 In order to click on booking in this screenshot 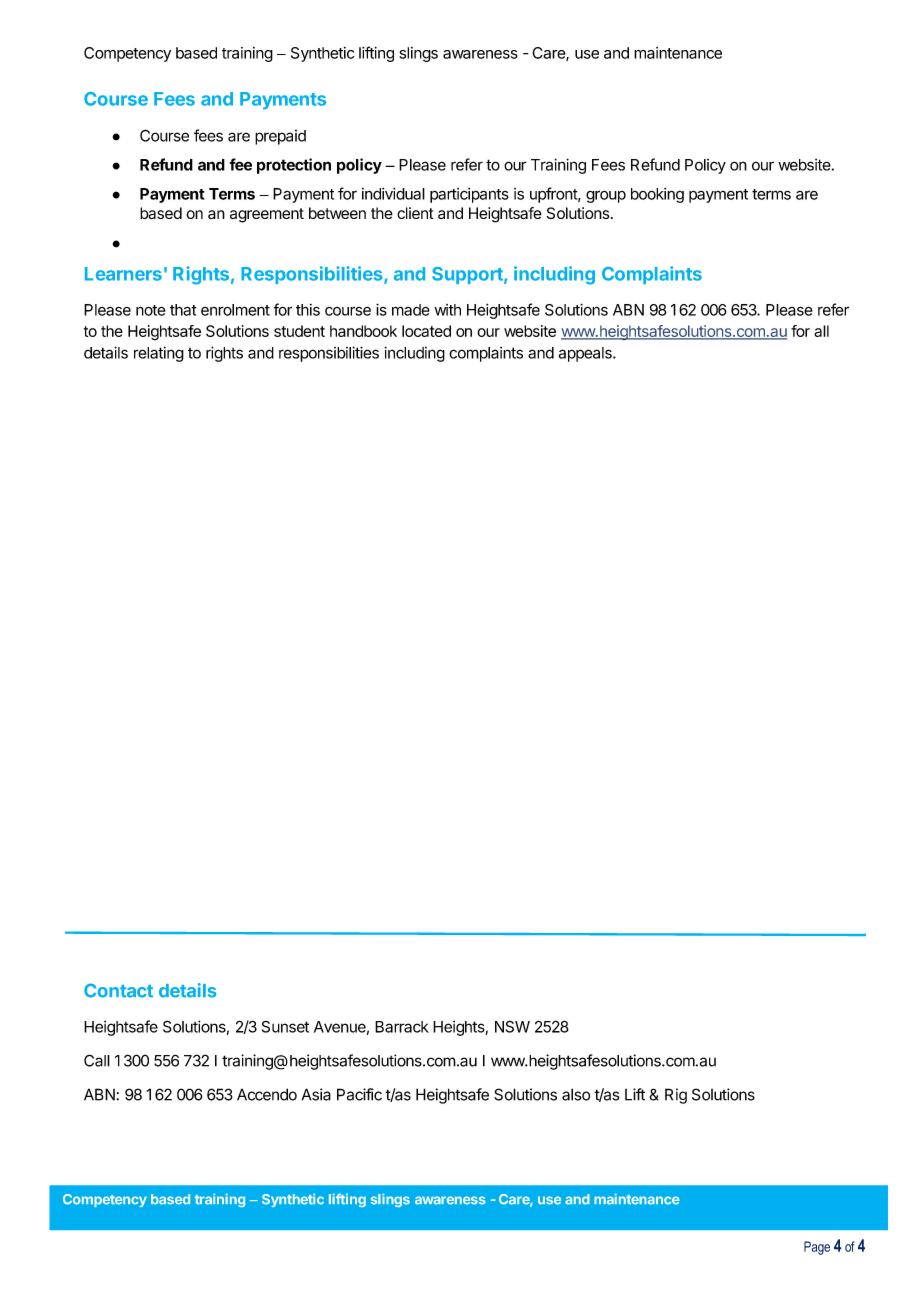, I will do `click(657, 195)`.
